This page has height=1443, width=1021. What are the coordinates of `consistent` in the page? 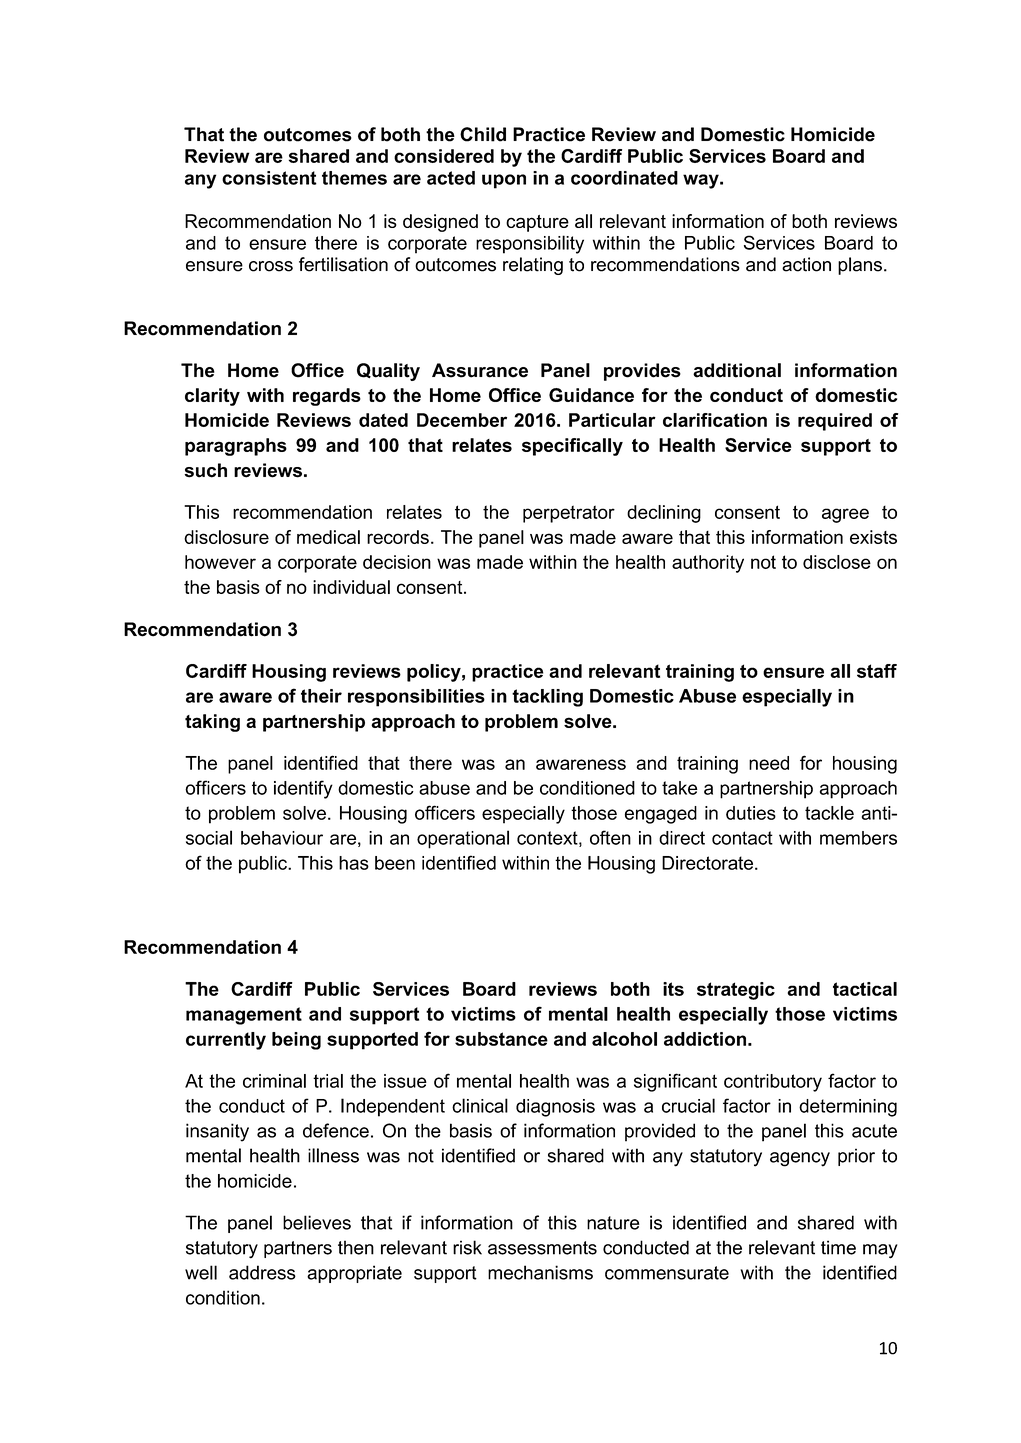 It's located at (269, 178).
